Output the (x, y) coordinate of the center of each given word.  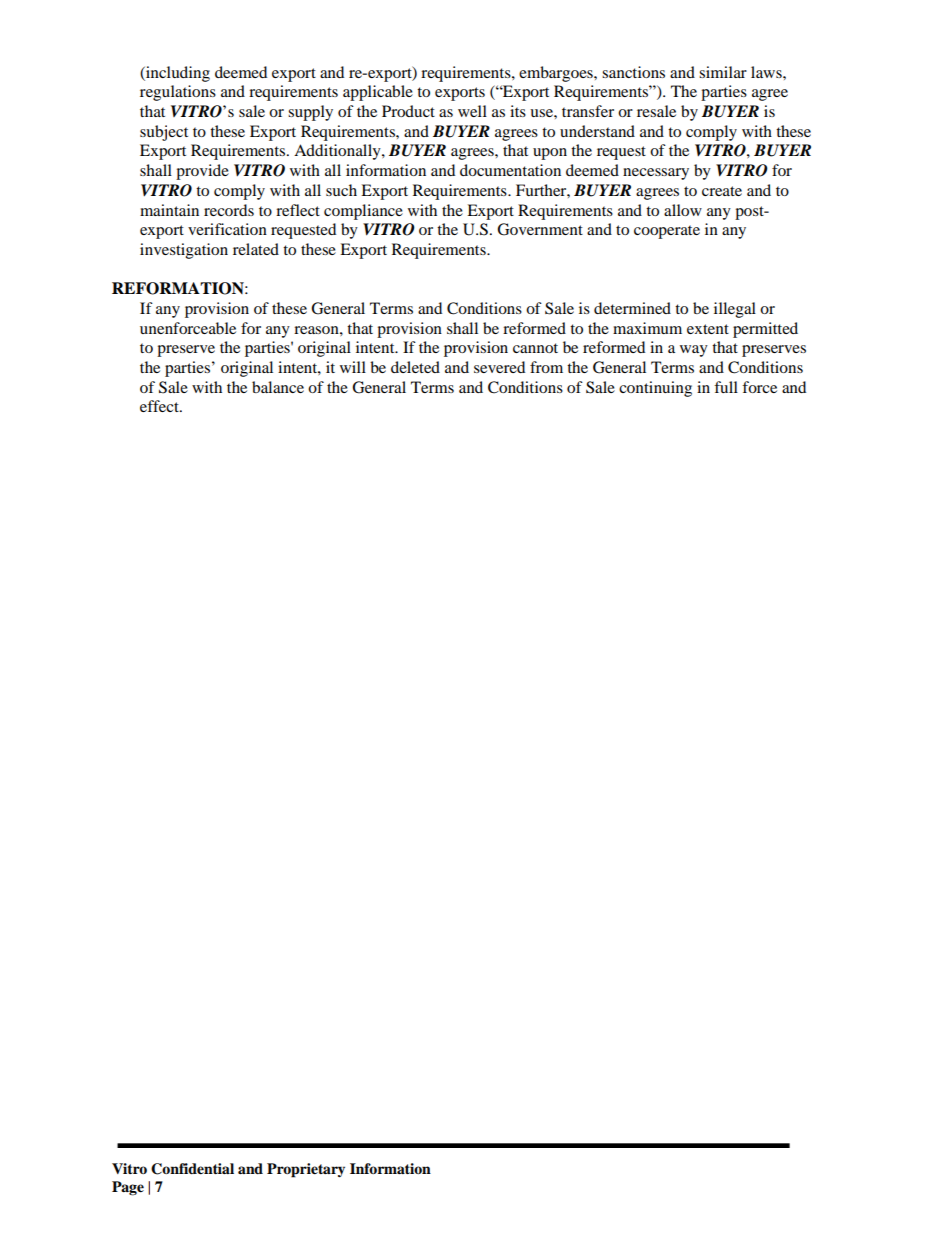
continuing (655, 389)
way (694, 351)
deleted (415, 367)
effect (160, 406)
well (472, 111)
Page (128, 1188)
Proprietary (306, 1170)
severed (499, 367)
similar (723, 72)
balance (278, 387)
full (726, 387)
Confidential (192, 1169)
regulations (178, 93)
